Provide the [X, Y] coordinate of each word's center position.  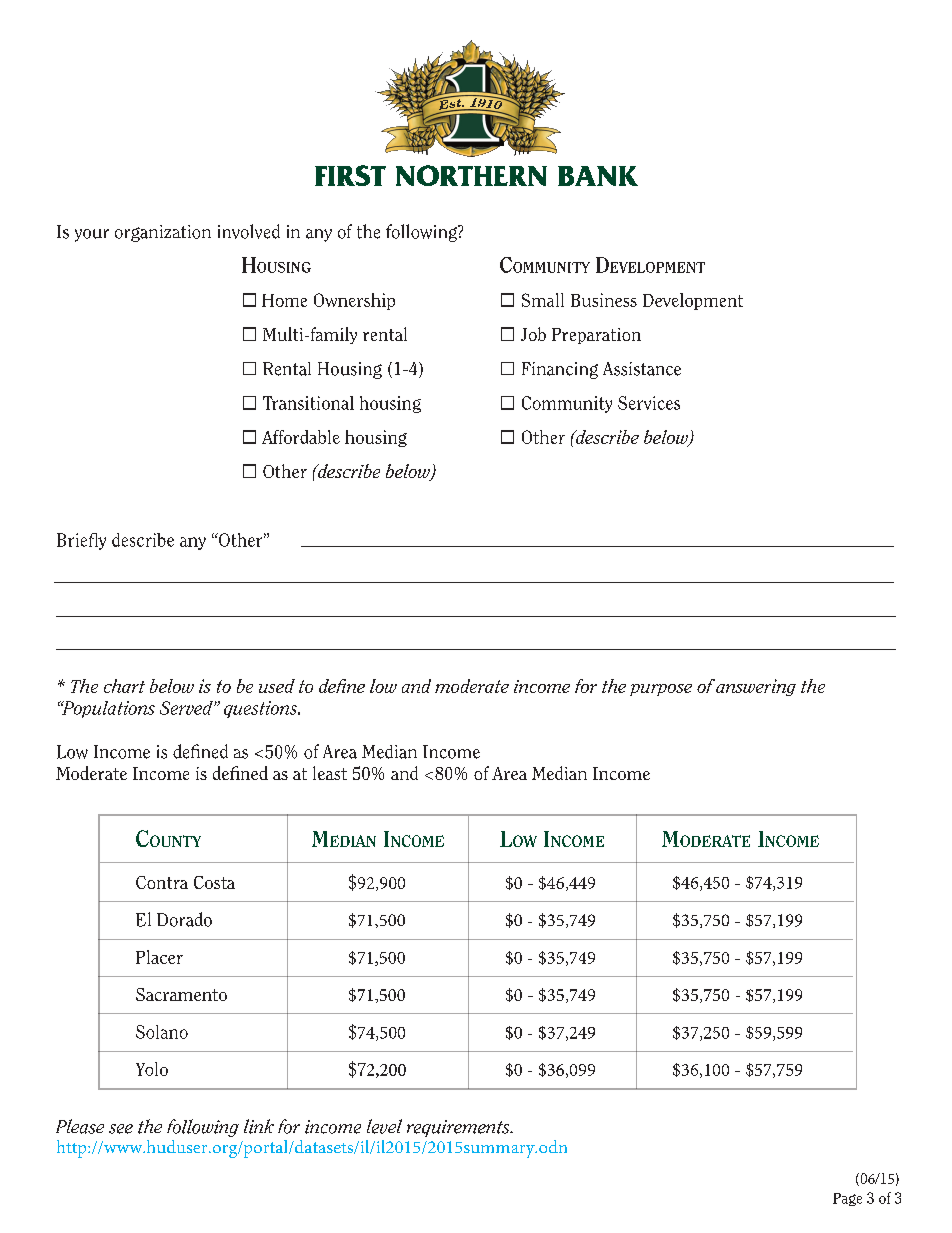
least [330, 773]
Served [187, 708]
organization [163, 233]
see [121, 1129]
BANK [598, 176]
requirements [459, 1128]
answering [756, 687]
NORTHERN [471, 175]
